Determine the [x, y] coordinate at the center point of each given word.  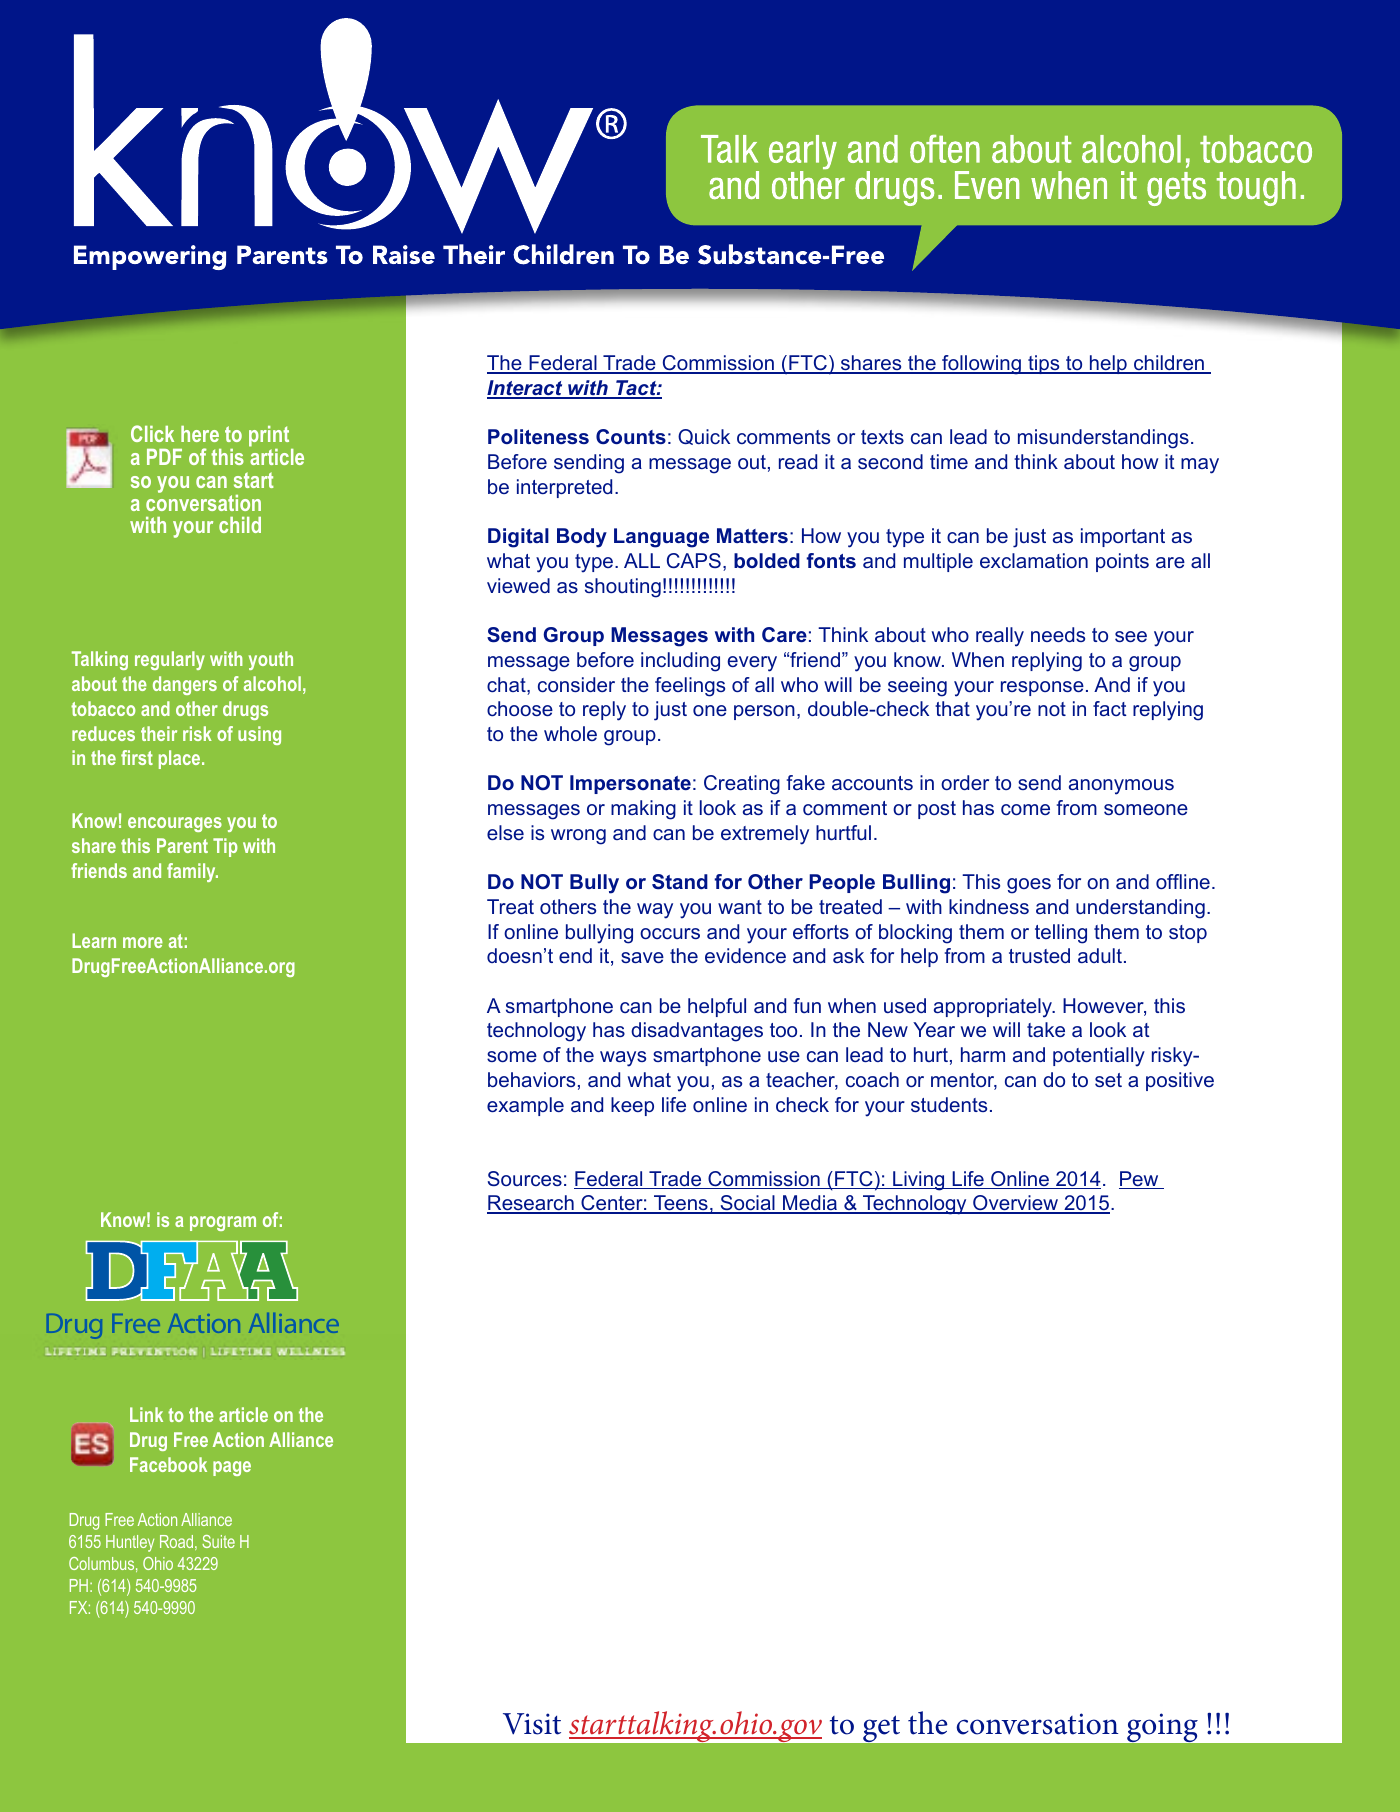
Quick [704, 437]
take [1046, 1029]
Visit [532, 1724]
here [200, 434]
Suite [218, 1541]
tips [1044, 364]
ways [623, 1059]
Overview [1016, 1204]
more [143, 942]
